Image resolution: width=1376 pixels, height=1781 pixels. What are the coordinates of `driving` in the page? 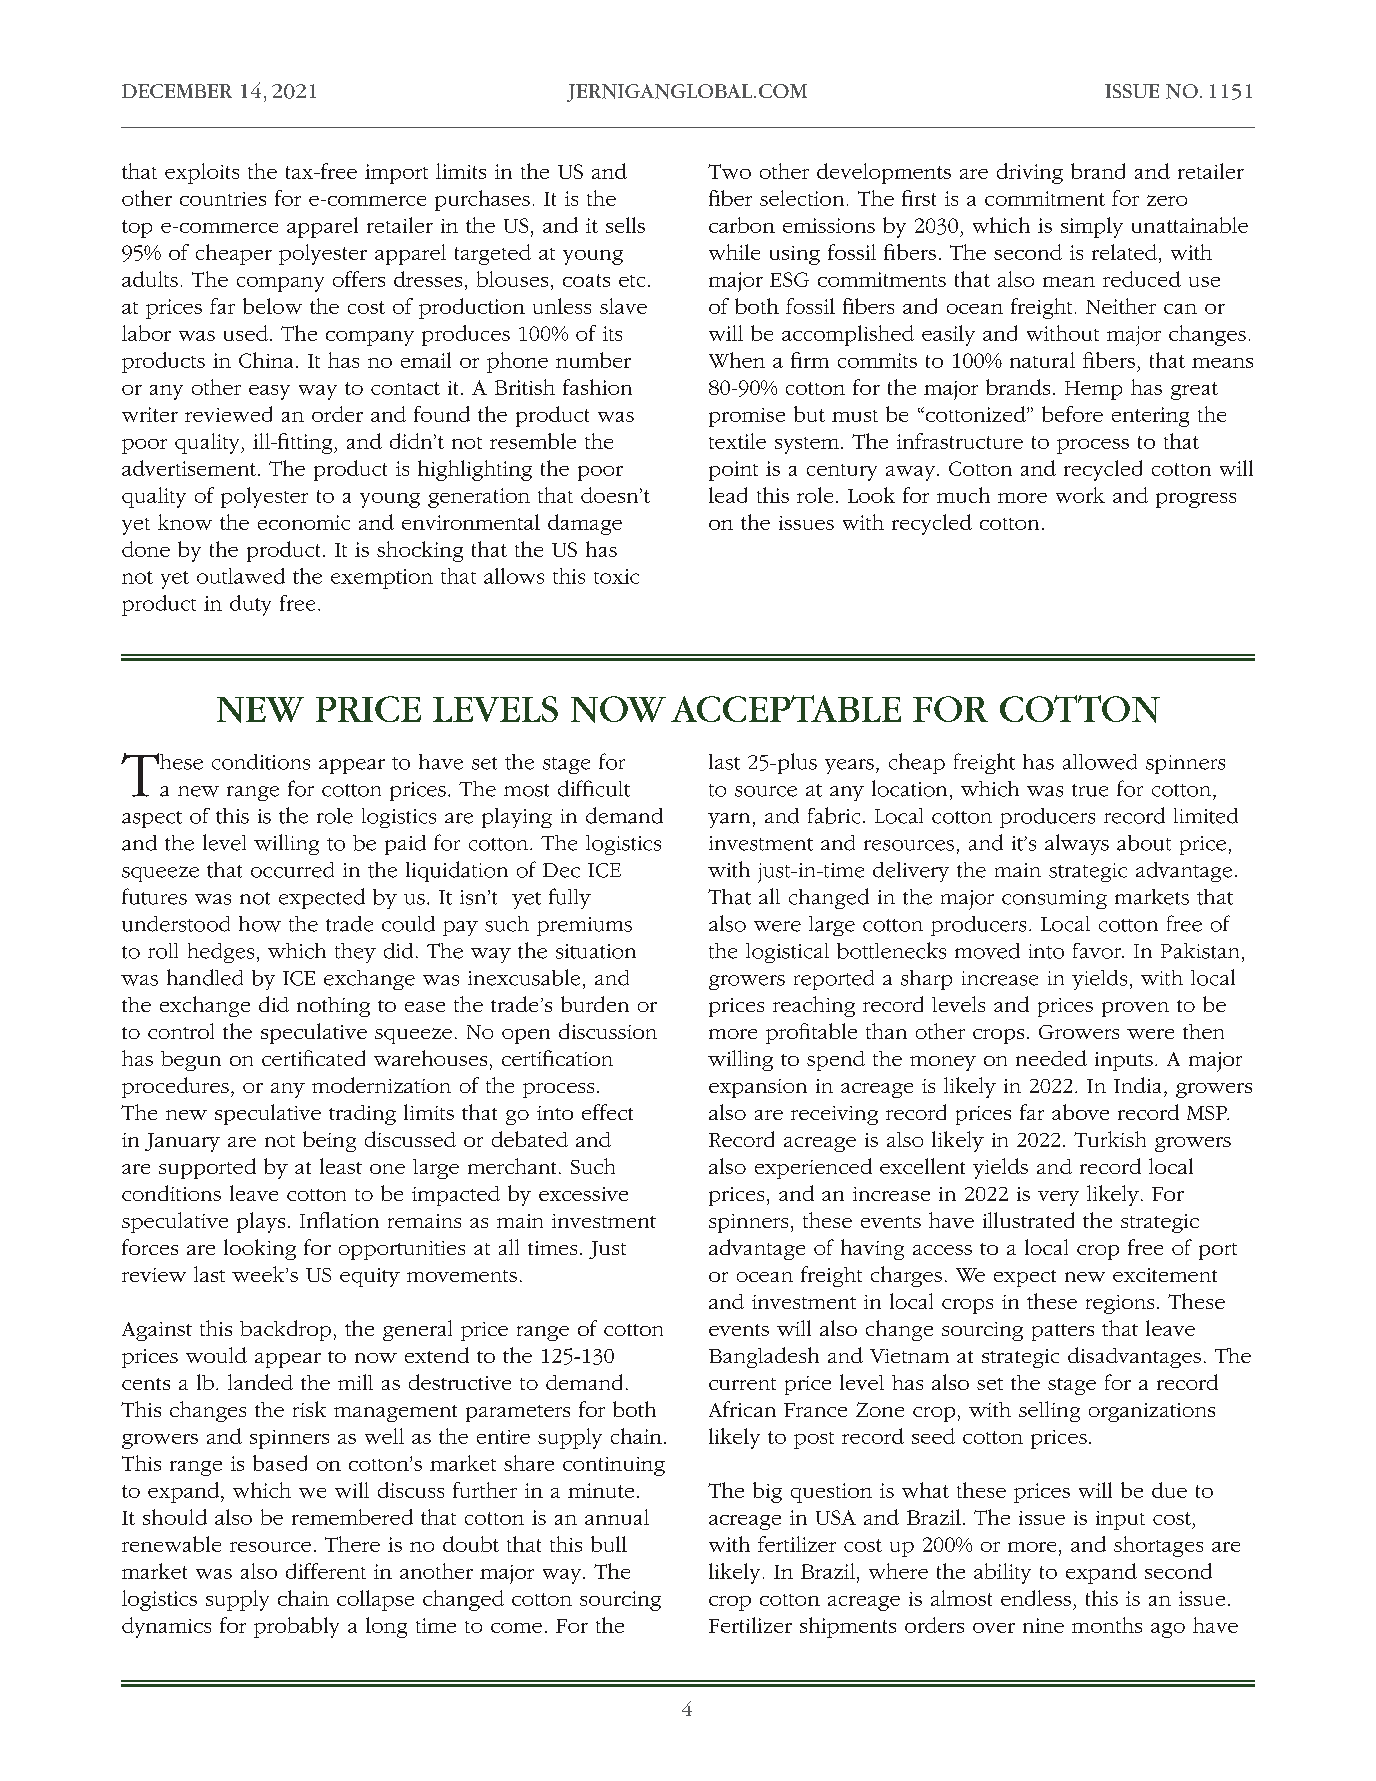 It's located at (1030, 173).
